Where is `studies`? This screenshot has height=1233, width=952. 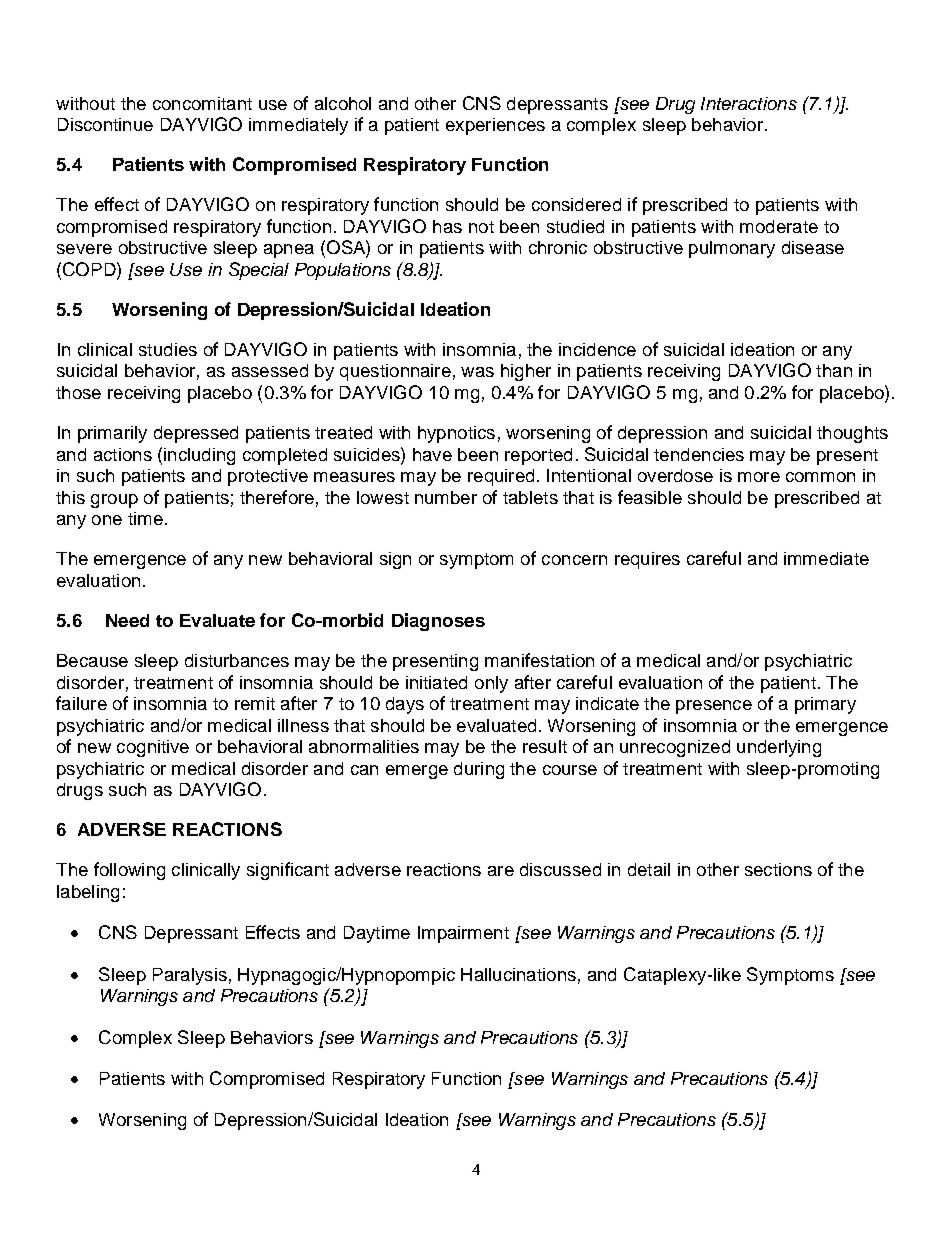 studies is located at coordinates (168, 349).
